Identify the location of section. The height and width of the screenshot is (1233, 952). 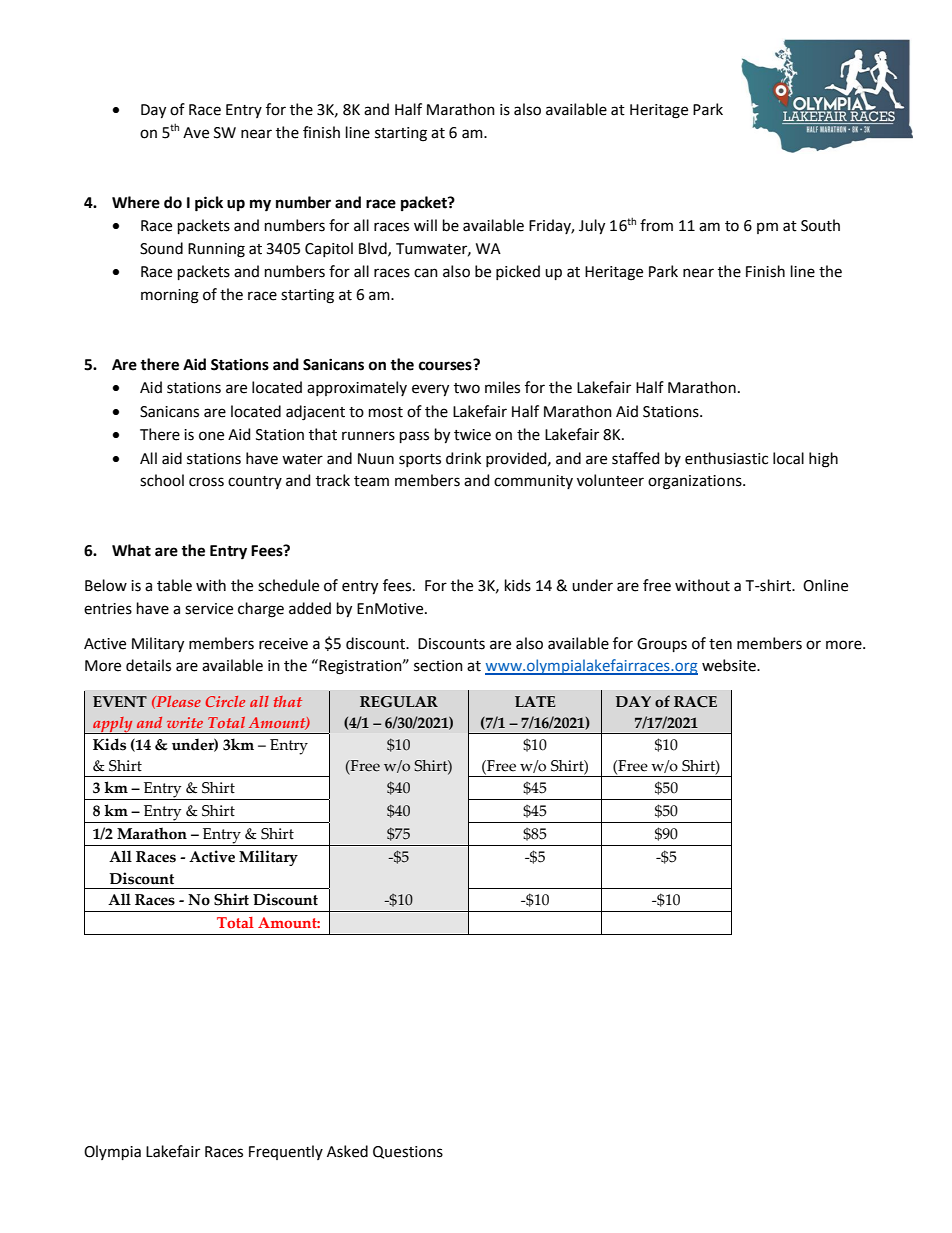
(438, 666).
